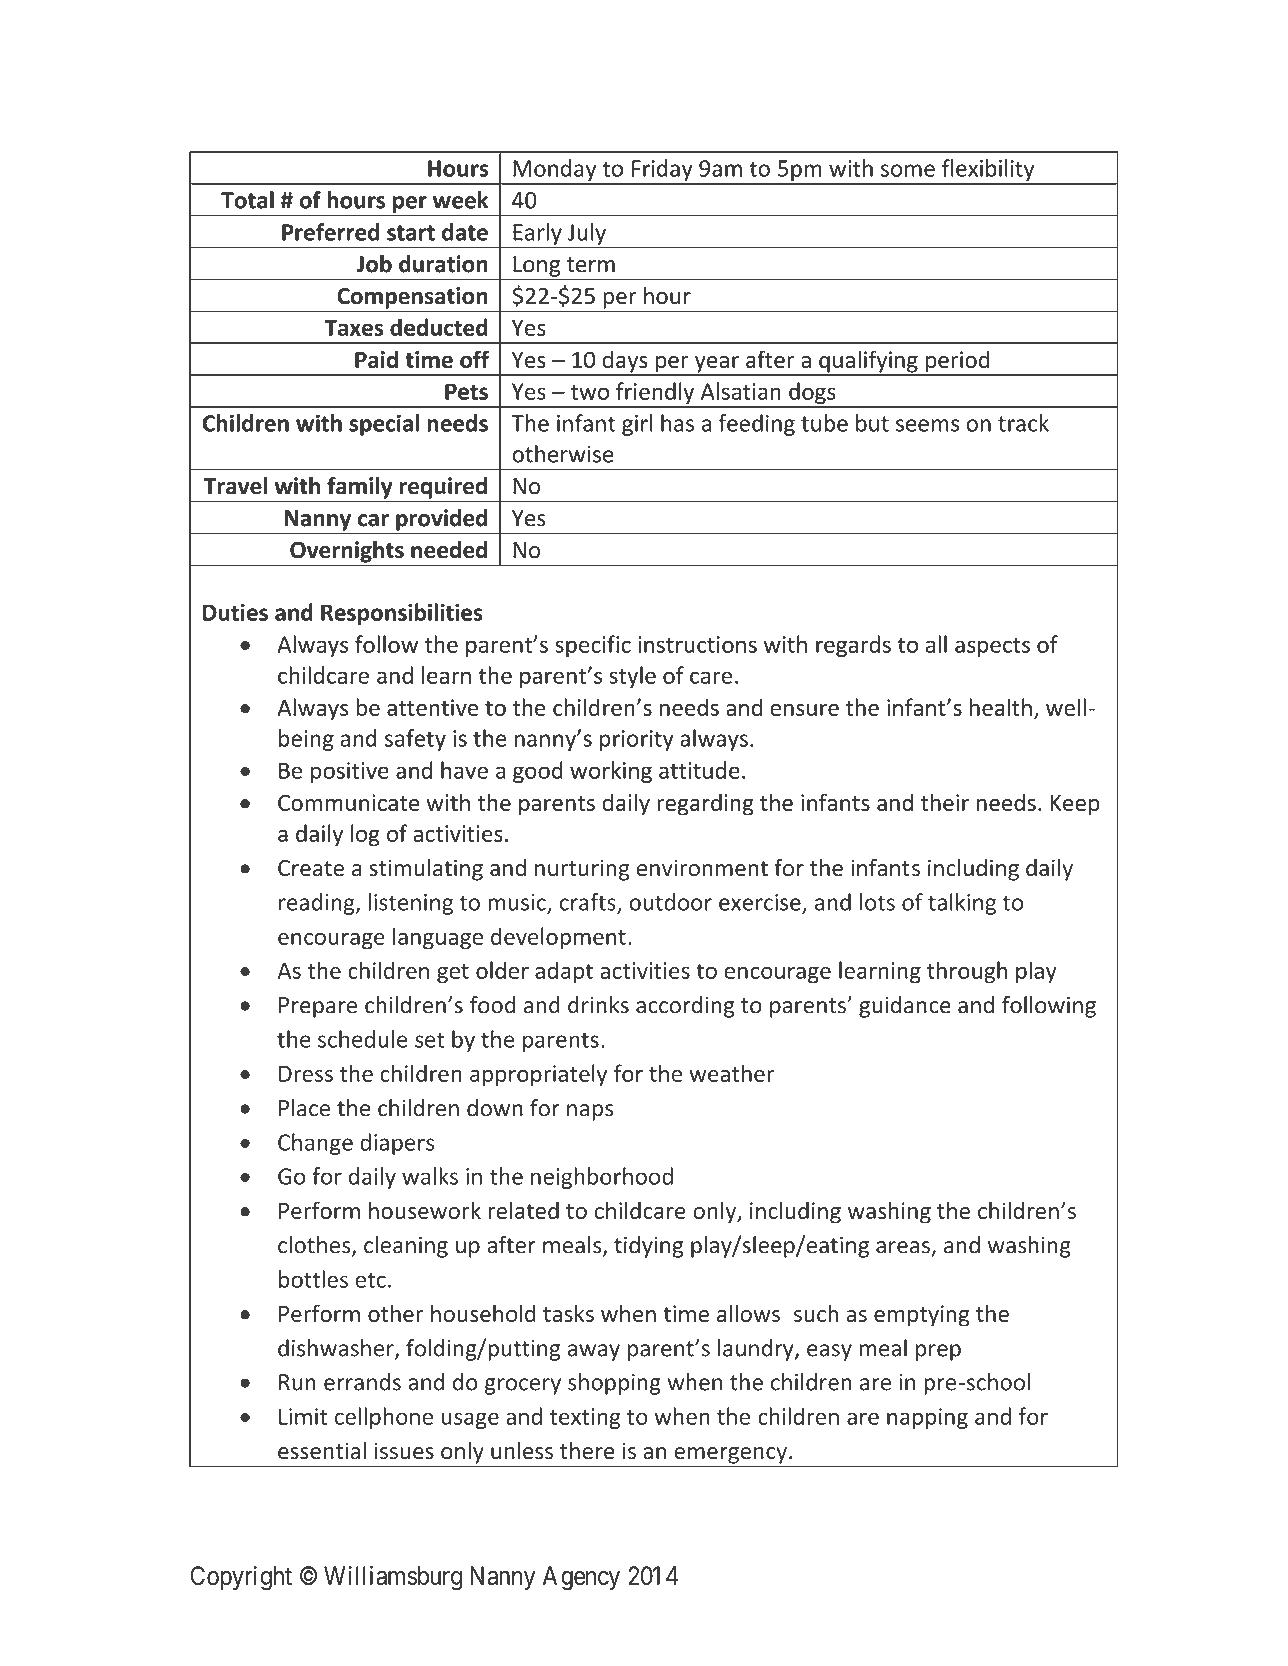 The width and height of the page is (1288, 1666). Describe the element at coordinates (921, 1316) in the page. I see `emptying` at that location.
